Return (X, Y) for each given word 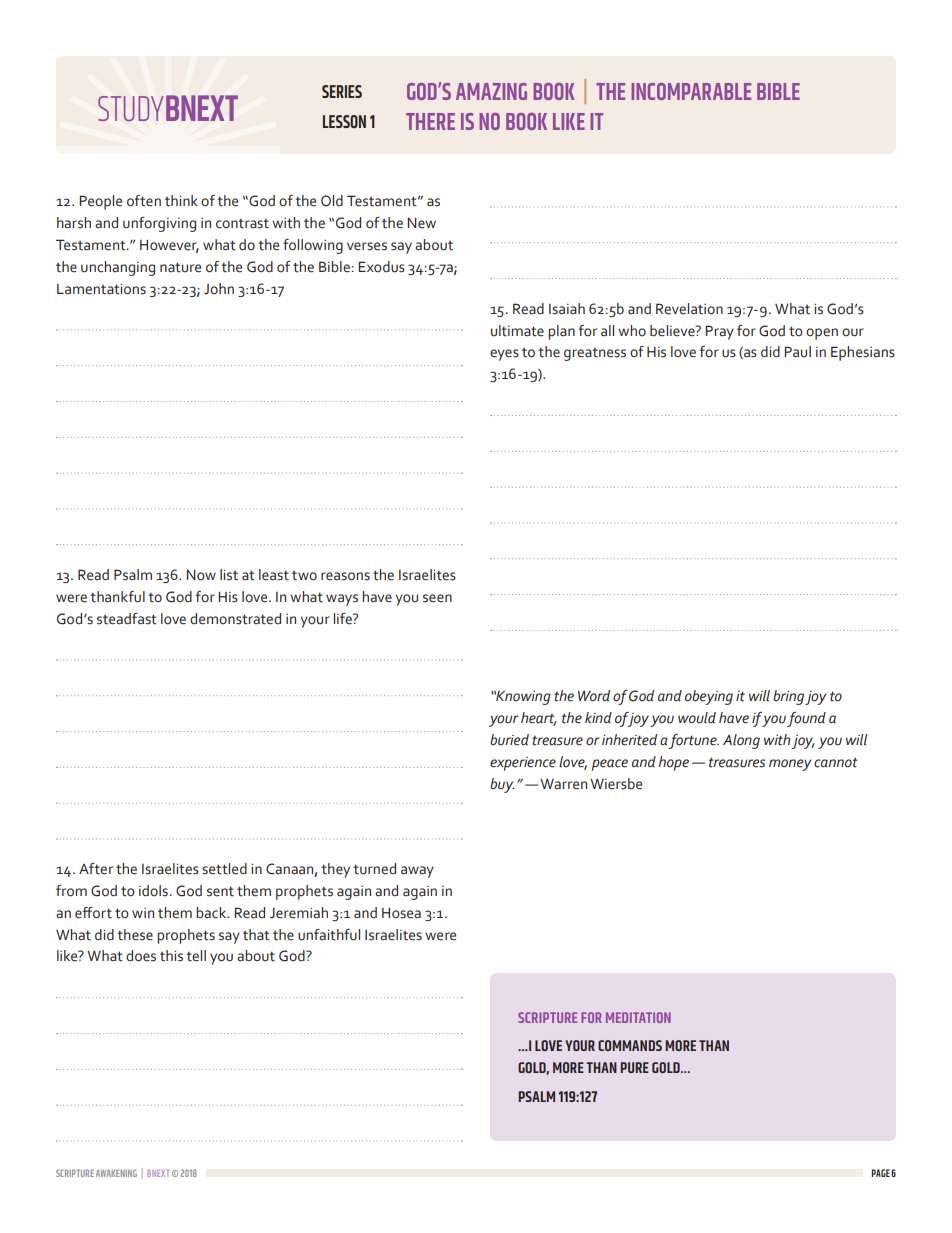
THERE (430, 121)
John (219, 289)
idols (154, 891)
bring (788, 697)
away (417, 872)
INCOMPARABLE (691, 91)
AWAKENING (116, 1173)
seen (437, 598)
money (790, 765)
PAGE (880, 1173)
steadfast (127, 619)
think (181, 201)
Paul (797, 352)
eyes (504, 355)
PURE (634, 1067)
